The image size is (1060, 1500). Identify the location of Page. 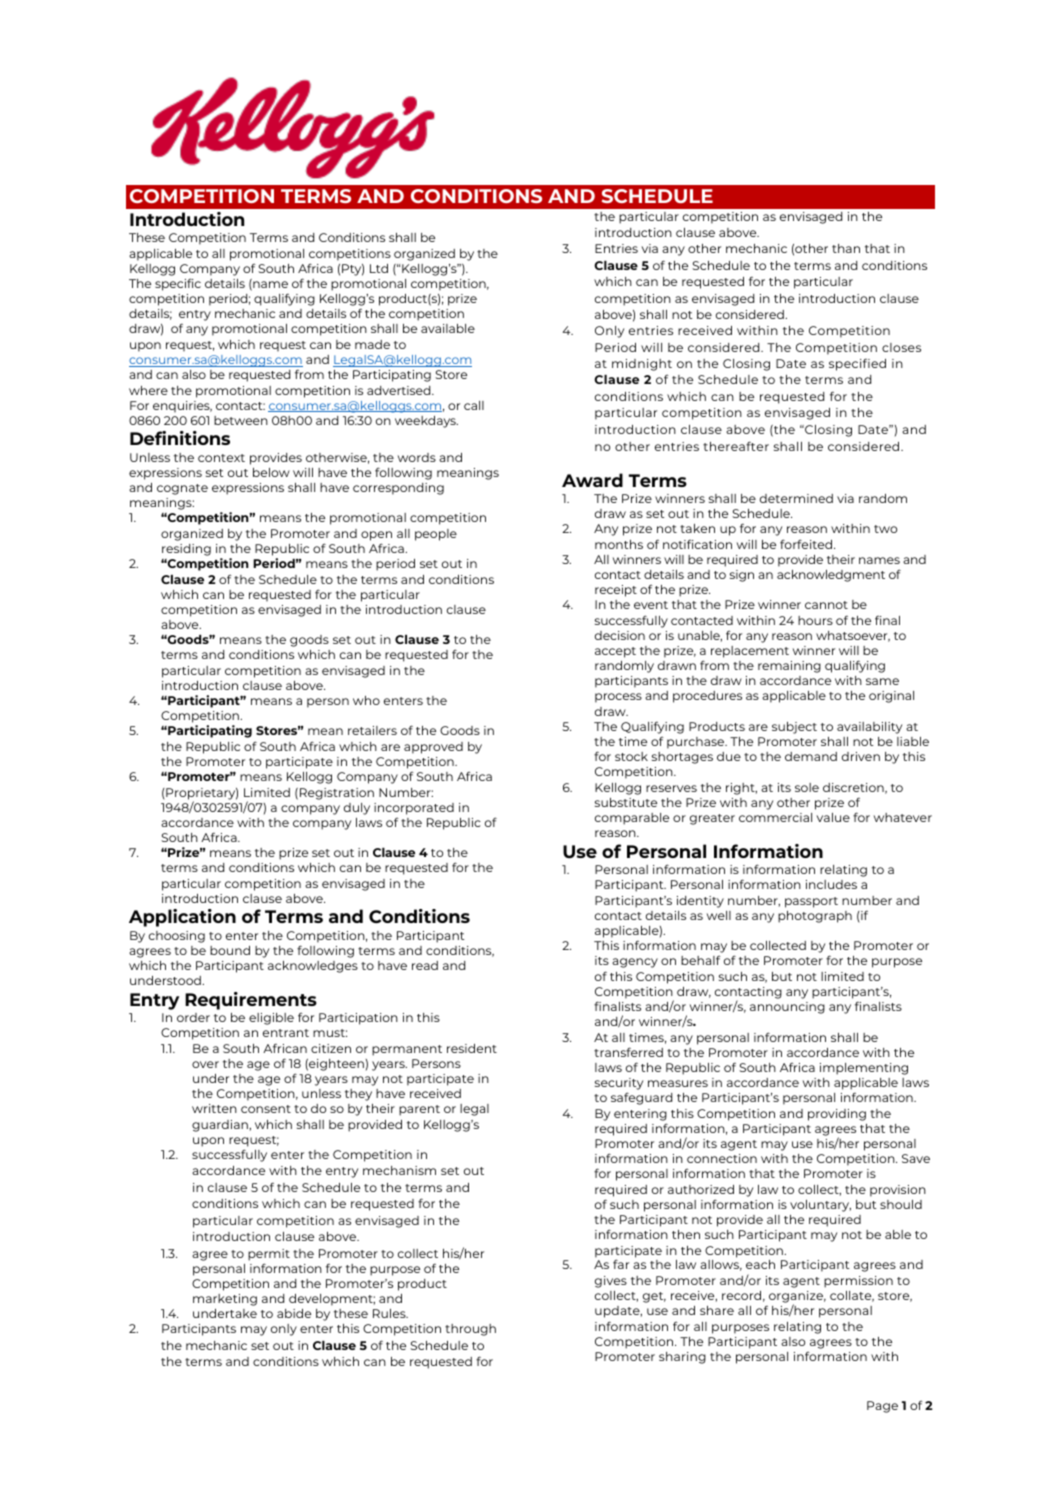
(882, 1407).
